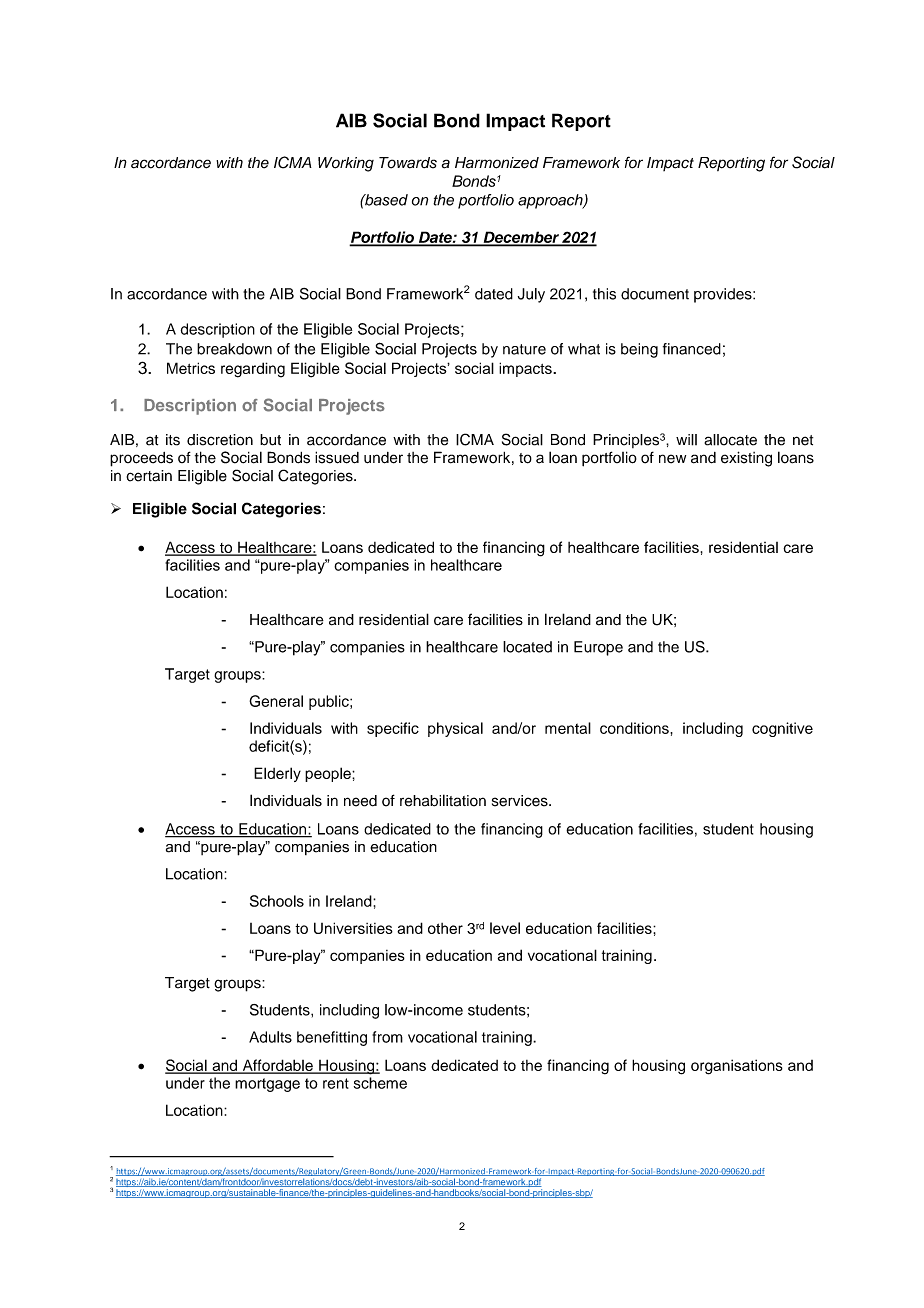 This screenshot has width=924, height=1308. I want to click on from, so click(387, 1037).
